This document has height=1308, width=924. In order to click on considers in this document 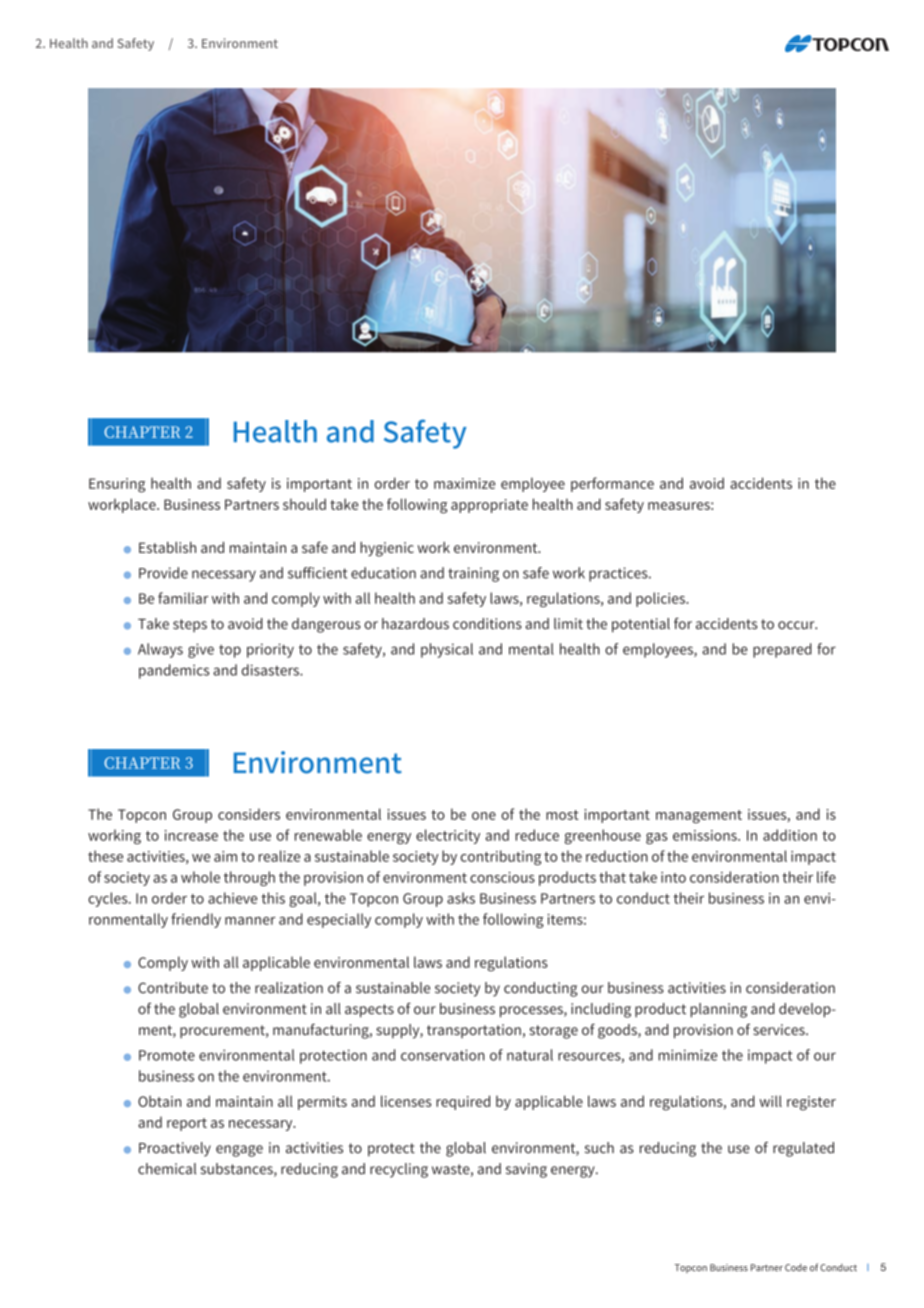, I will do `click(249, 814)`.
